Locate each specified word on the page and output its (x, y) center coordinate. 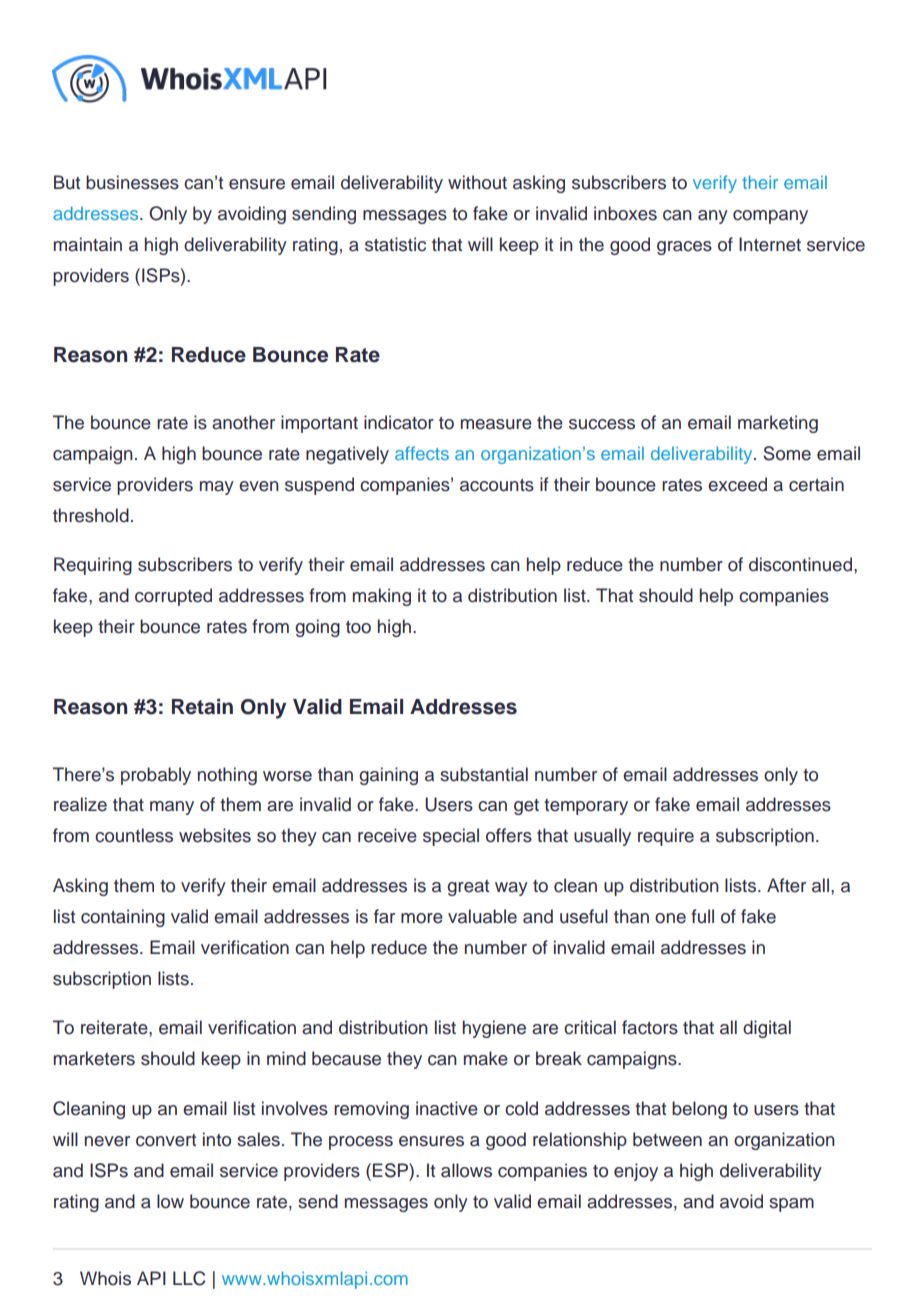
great (468, 888)
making (382, 597)
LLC (189, 1278)
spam (791, 1205)
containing (123, 918)
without (477, 182)
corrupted (173, 597)
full (702, 916)
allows (466, 1170)
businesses (132, 182)
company (770, 217)
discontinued (800, 564)
